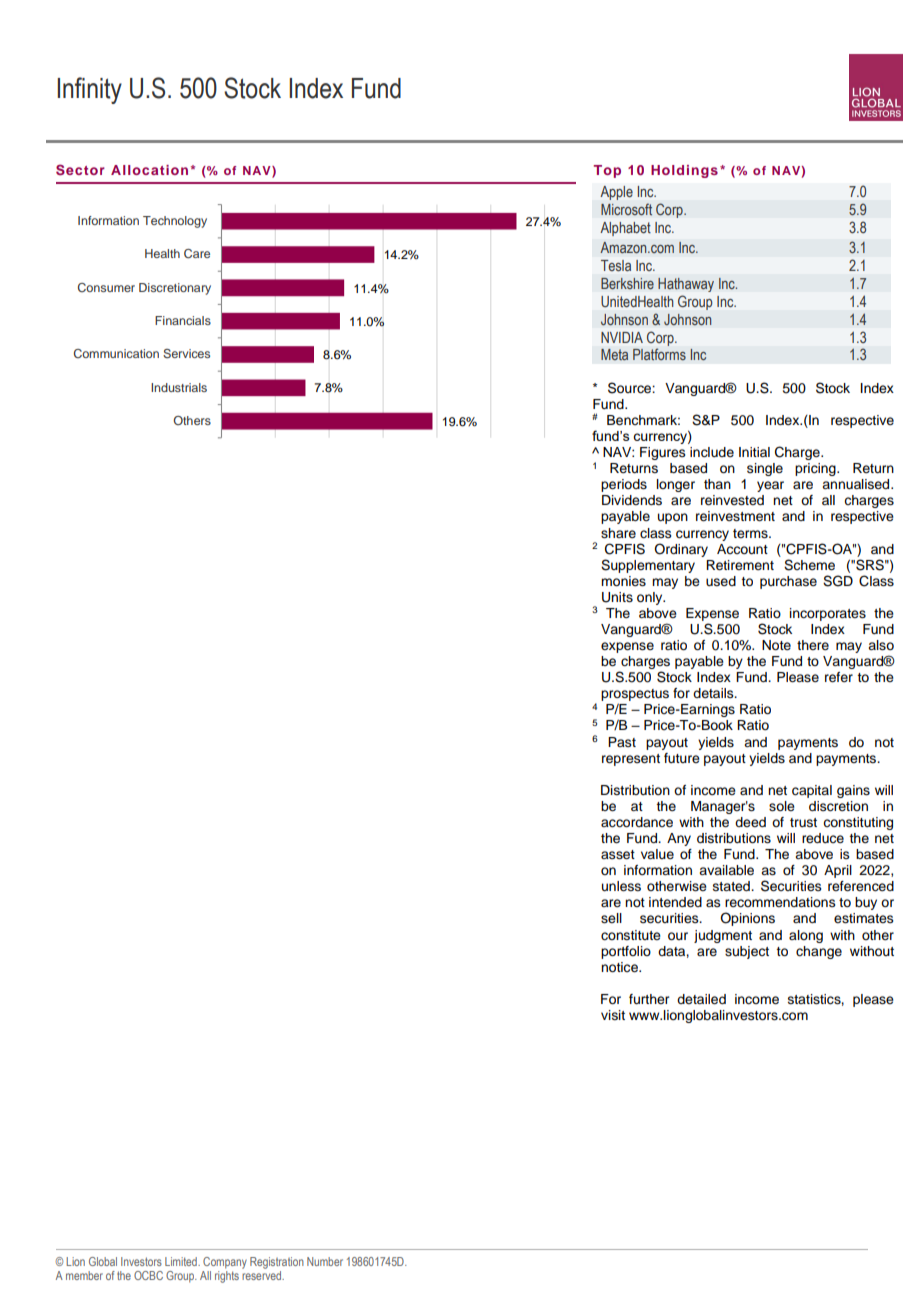 This screenshot has height=1308, width=924. I want to click on Industrials, so click(179, 387).
